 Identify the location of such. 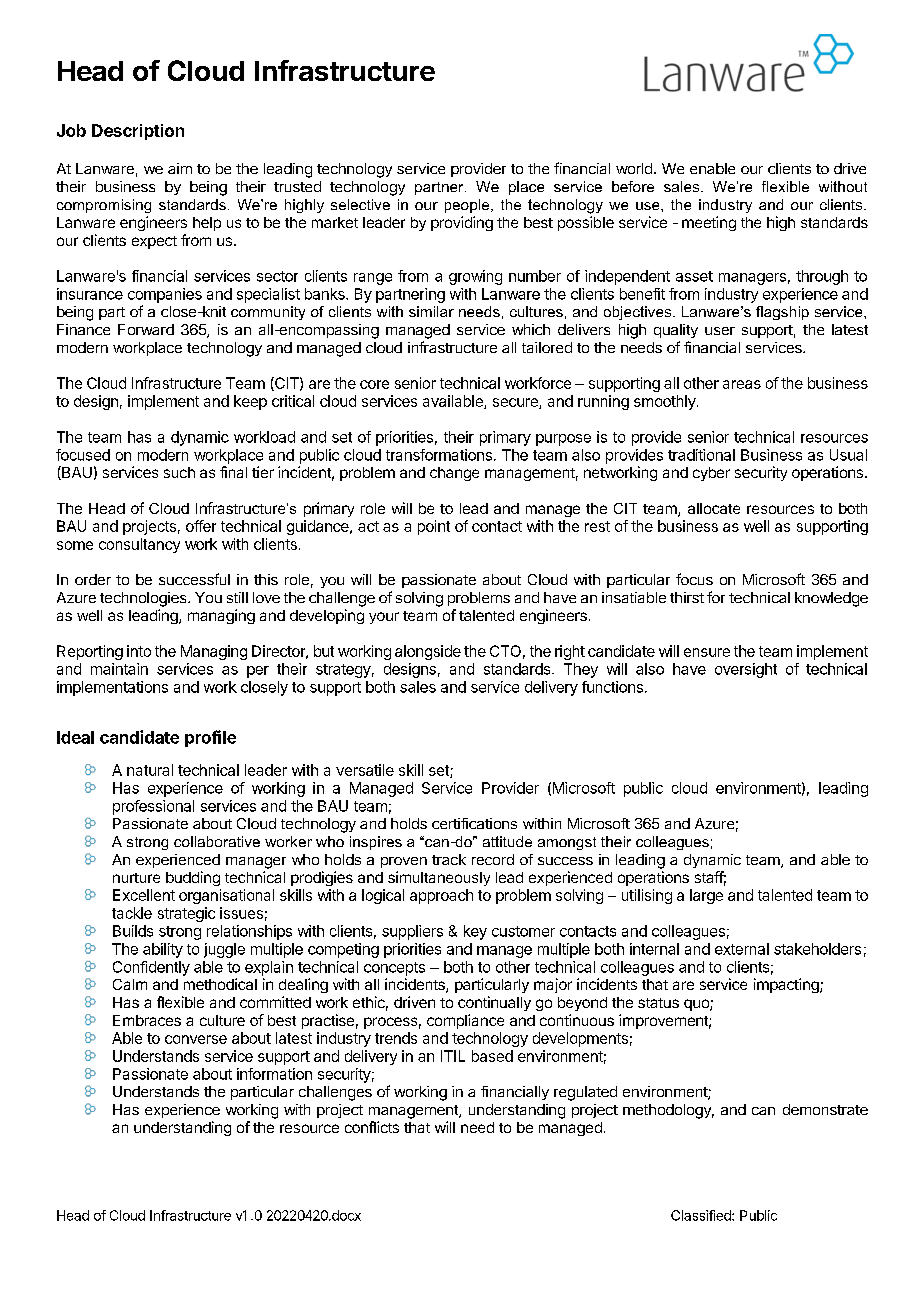
(179, 472).
